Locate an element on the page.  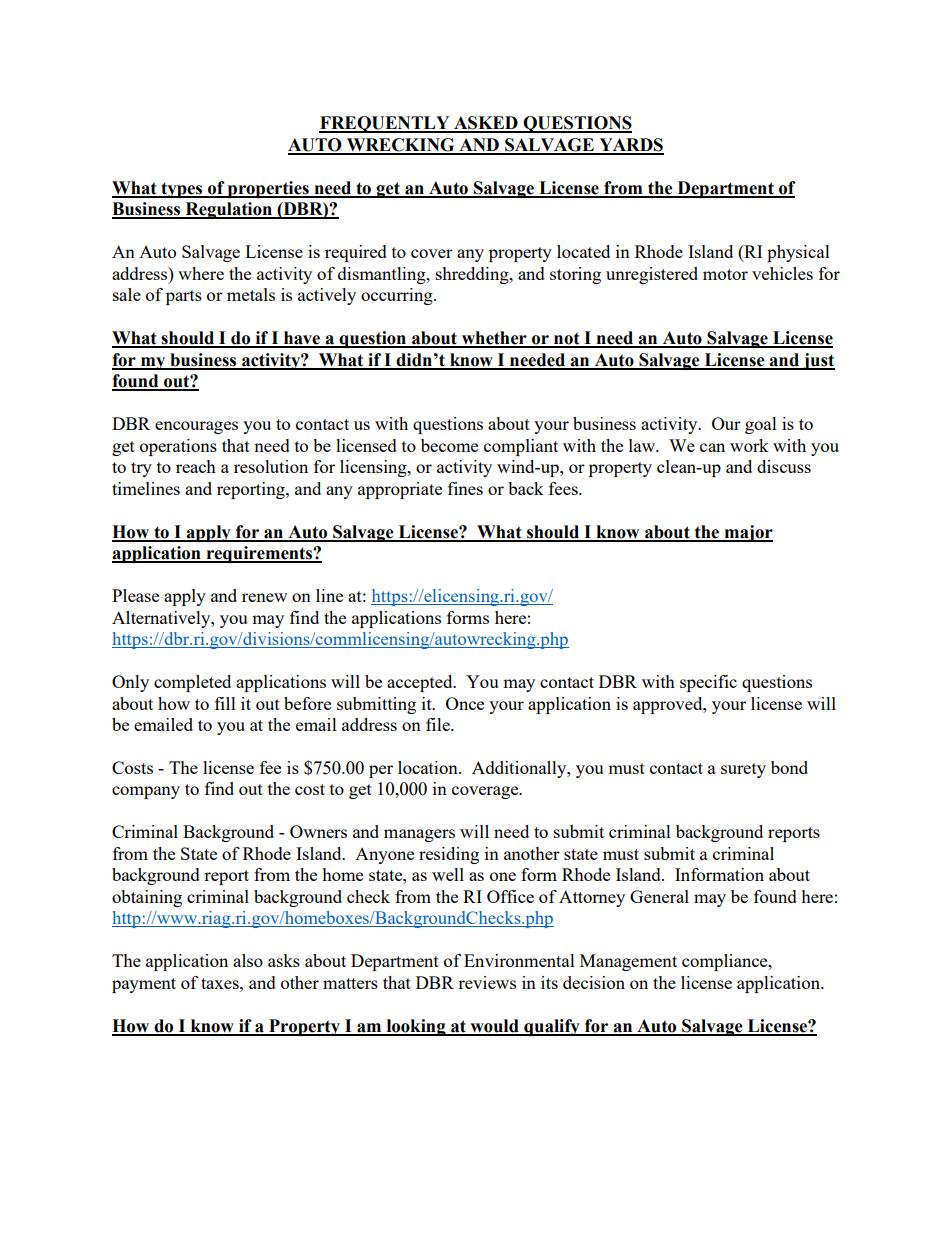
work is located at coordinates (749, 445).
